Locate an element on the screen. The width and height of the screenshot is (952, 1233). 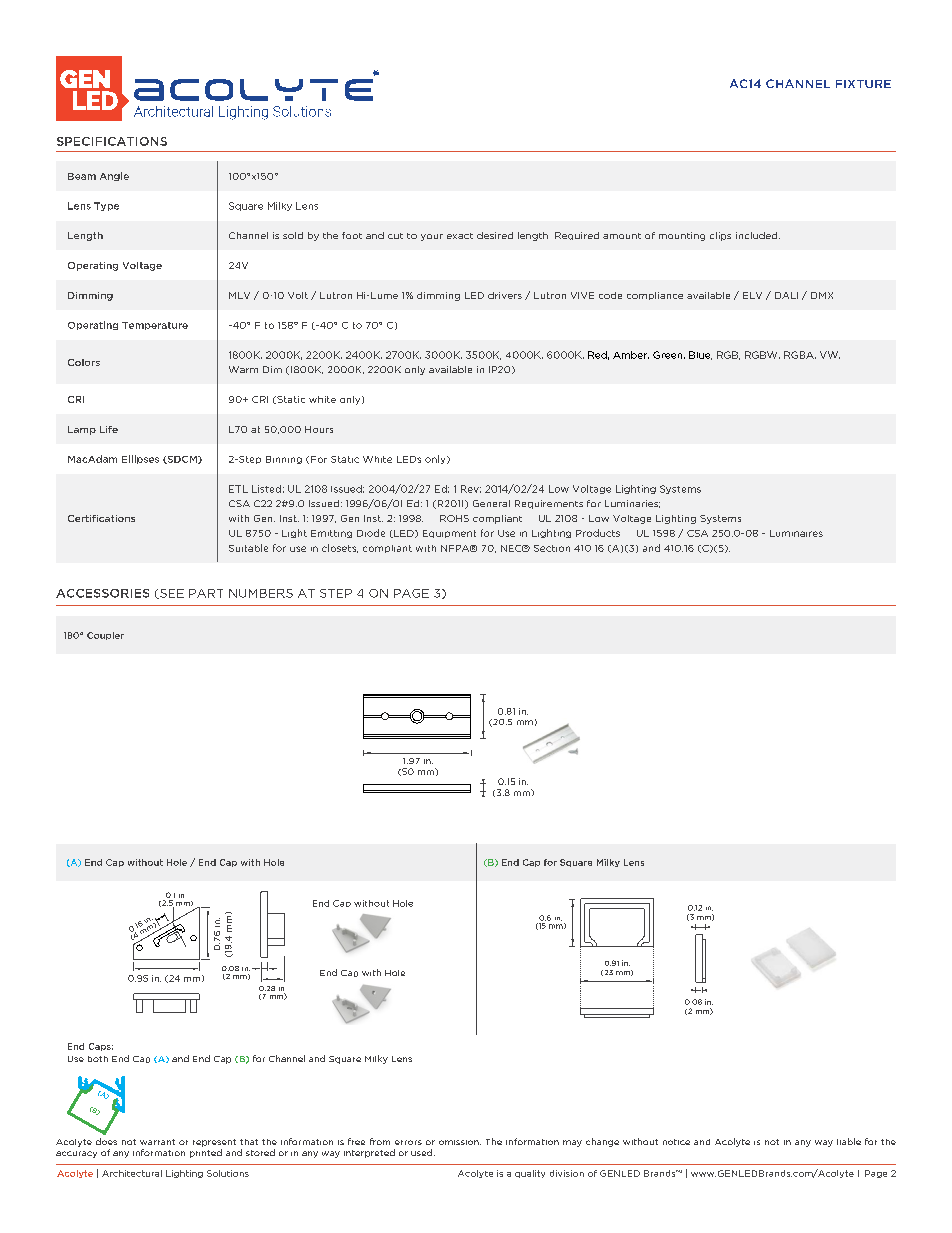
warrant is located at coordinates (157, 1142).
